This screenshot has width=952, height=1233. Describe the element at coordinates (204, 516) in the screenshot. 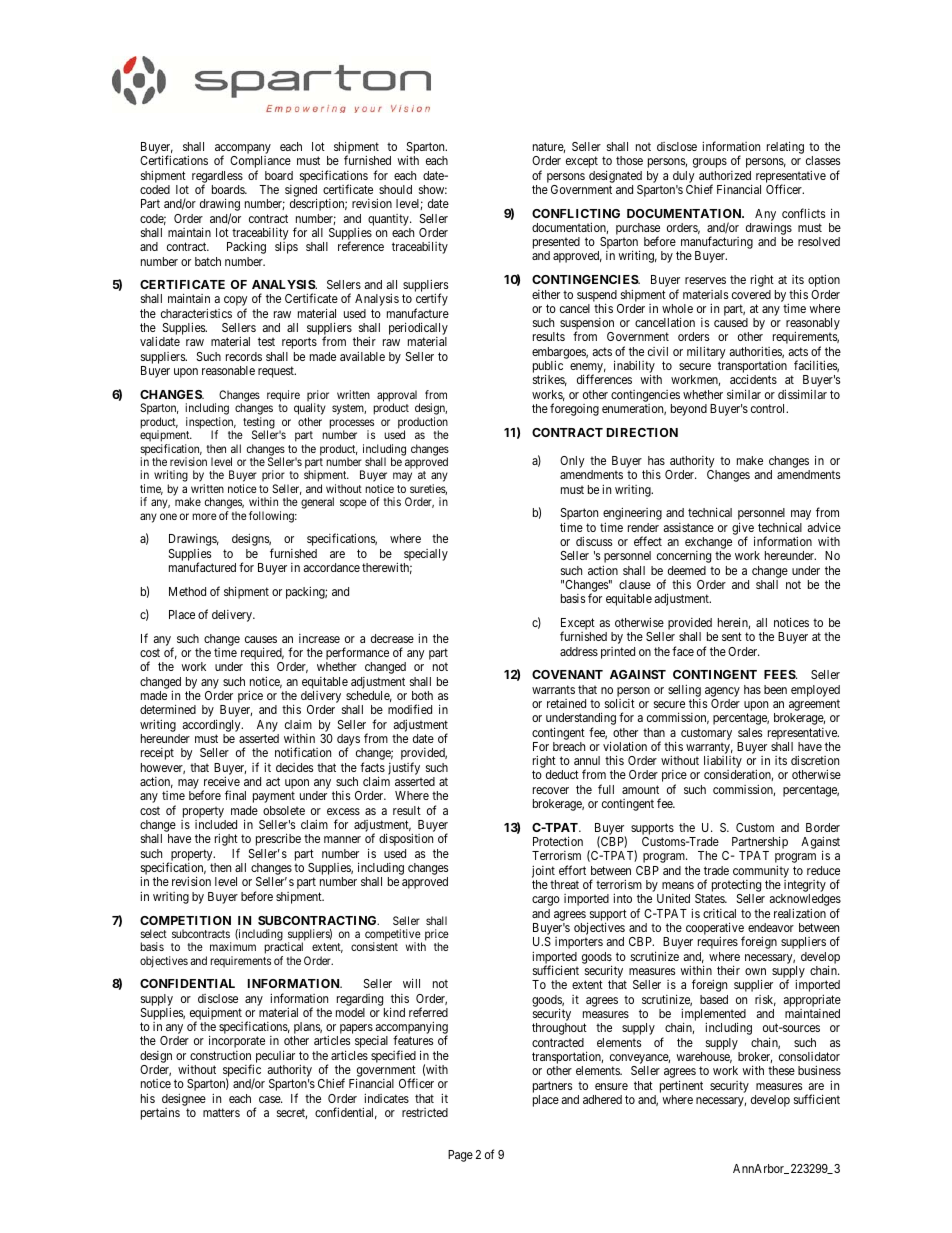

I see `more` at that location.
